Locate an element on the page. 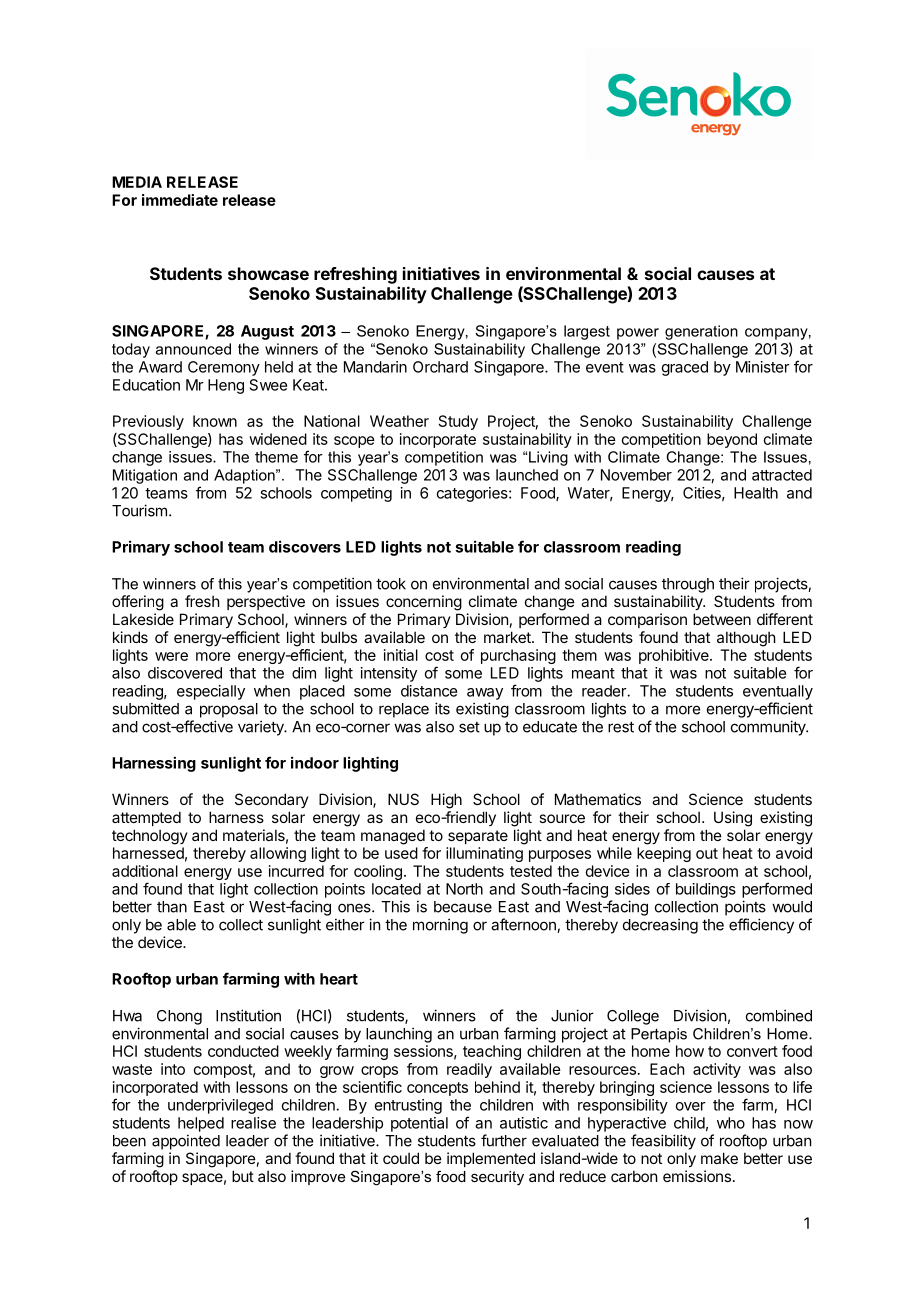 This page has height=1308, width=924. perspective is located at coordinates (266, 602).
